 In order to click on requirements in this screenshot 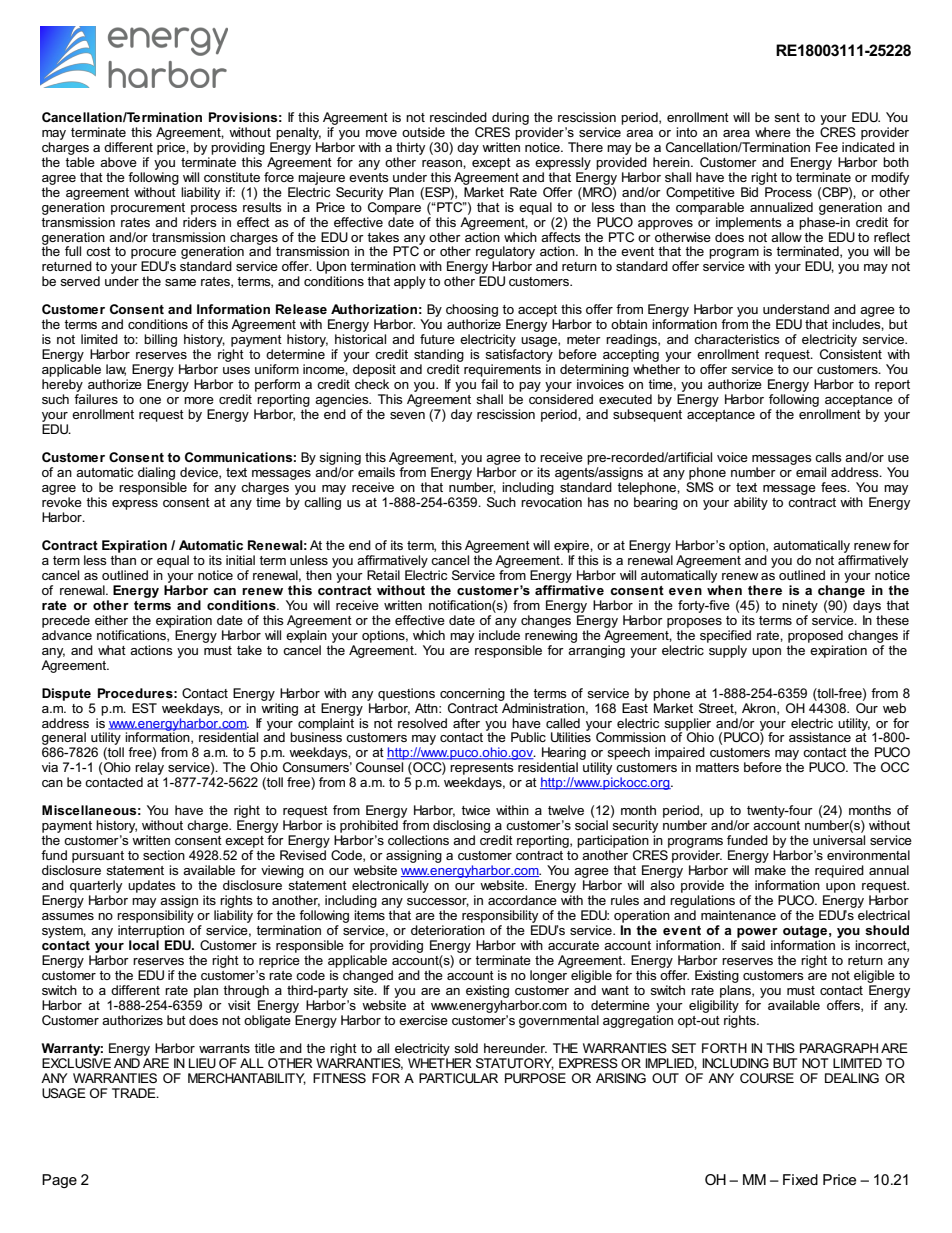, I will do `click(502, 370)`.
